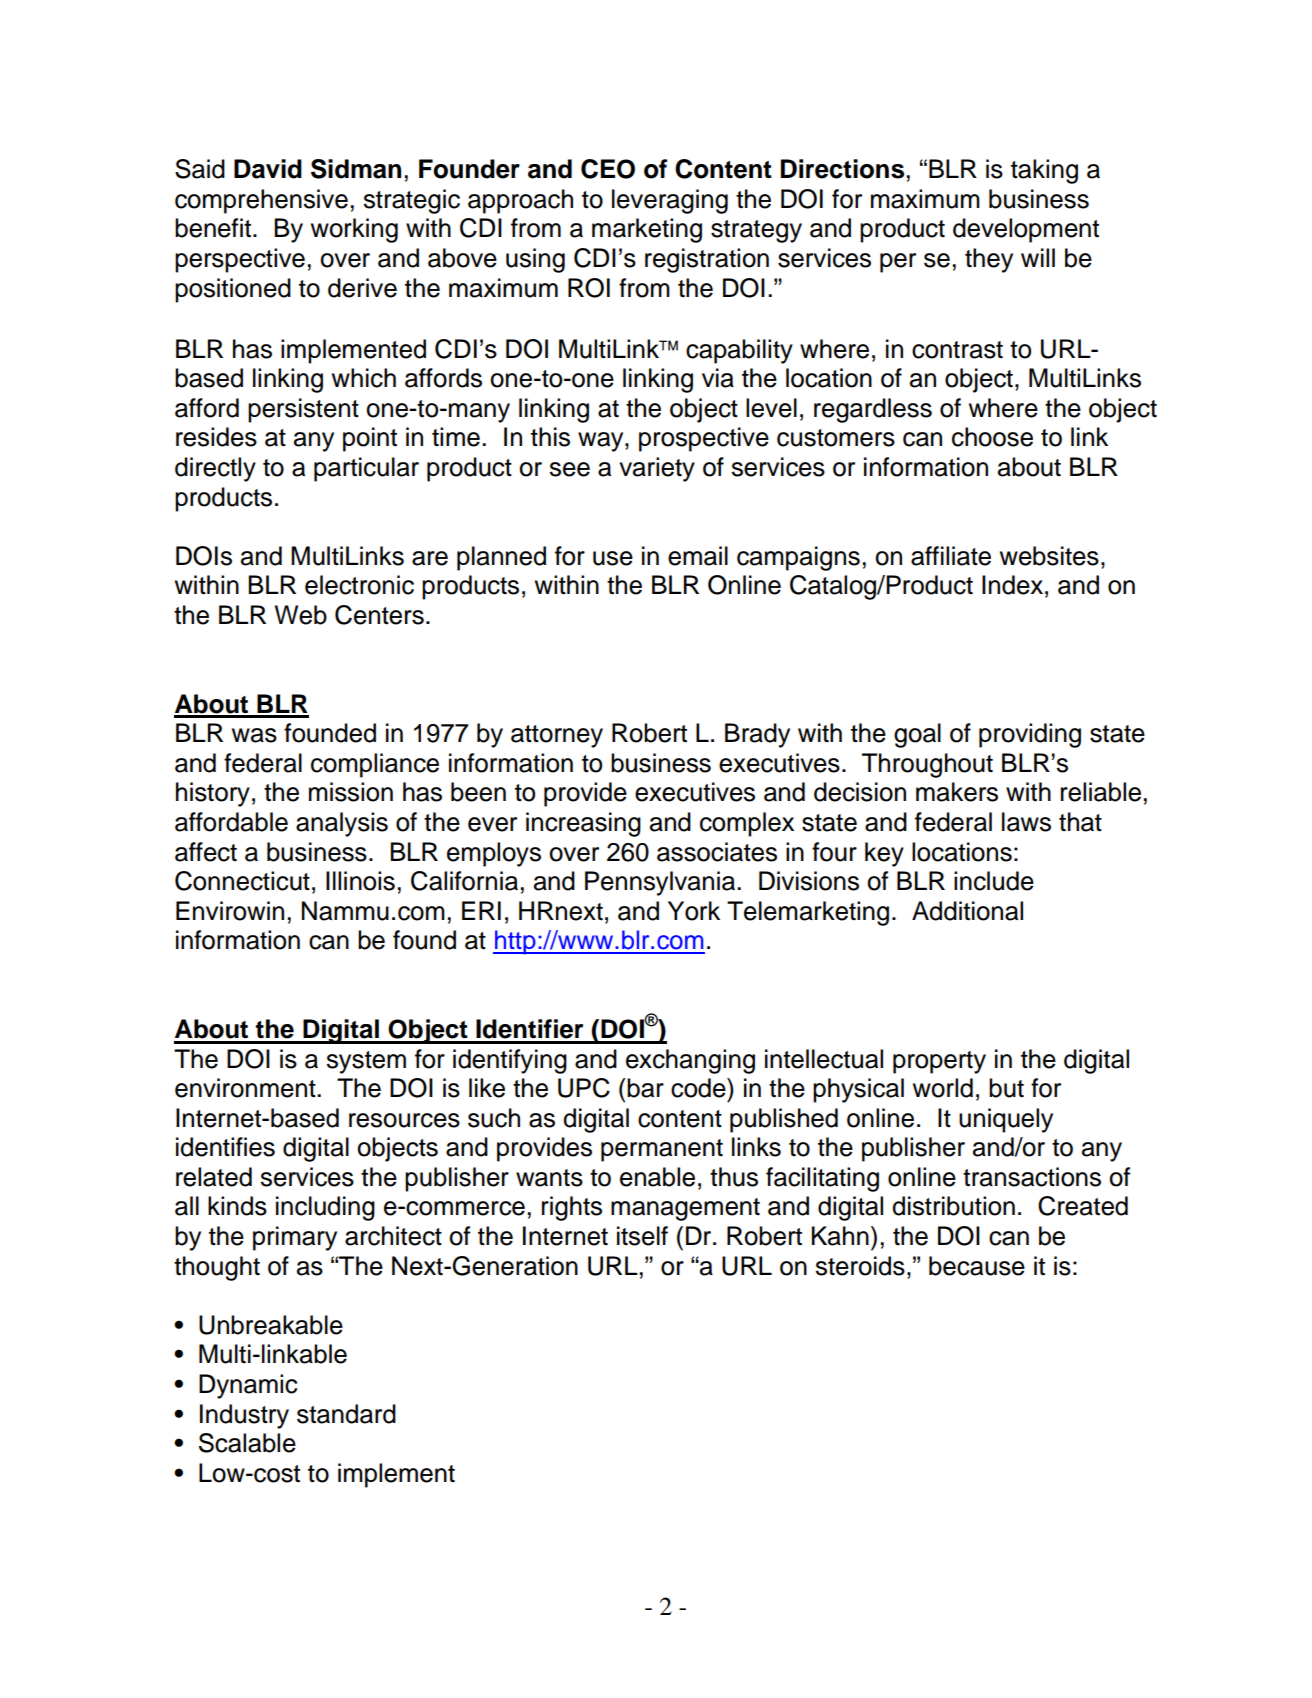  What do you see at coordinates (1006, 1120) in the page?
I see `uniquely` at bounding box center [1006, 1120].
